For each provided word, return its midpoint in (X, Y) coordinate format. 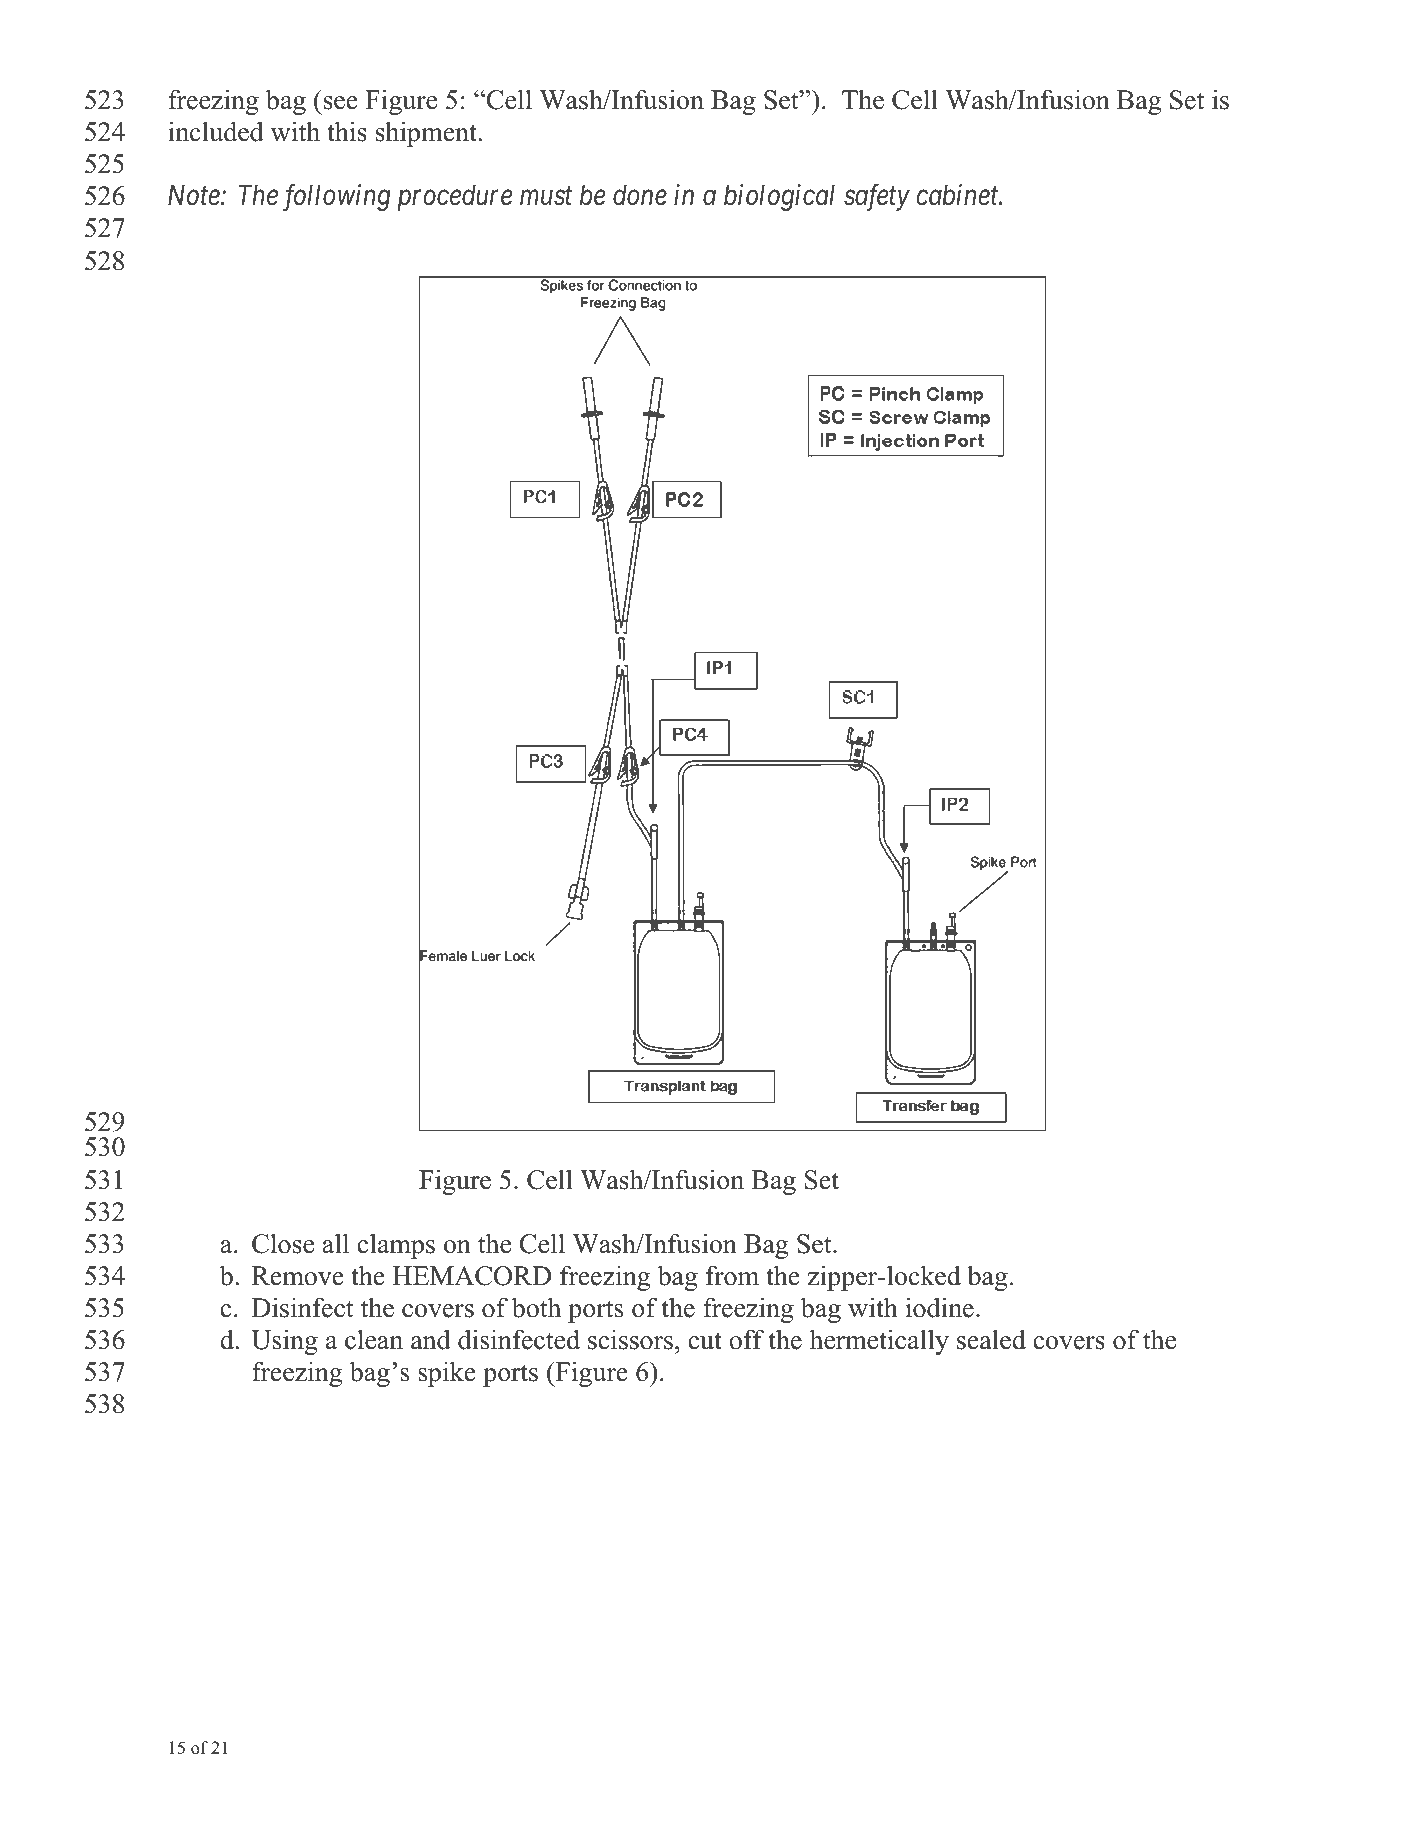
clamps (396, 1246)
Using (284, 1342)
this (347, 131)
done (640, 195)
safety (877, 198)
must (546, 197)
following (337, 197)
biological (779, 197)
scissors (630, 1339)
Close (283, 1243)
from (732, 1275)
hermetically (879, 1342)
